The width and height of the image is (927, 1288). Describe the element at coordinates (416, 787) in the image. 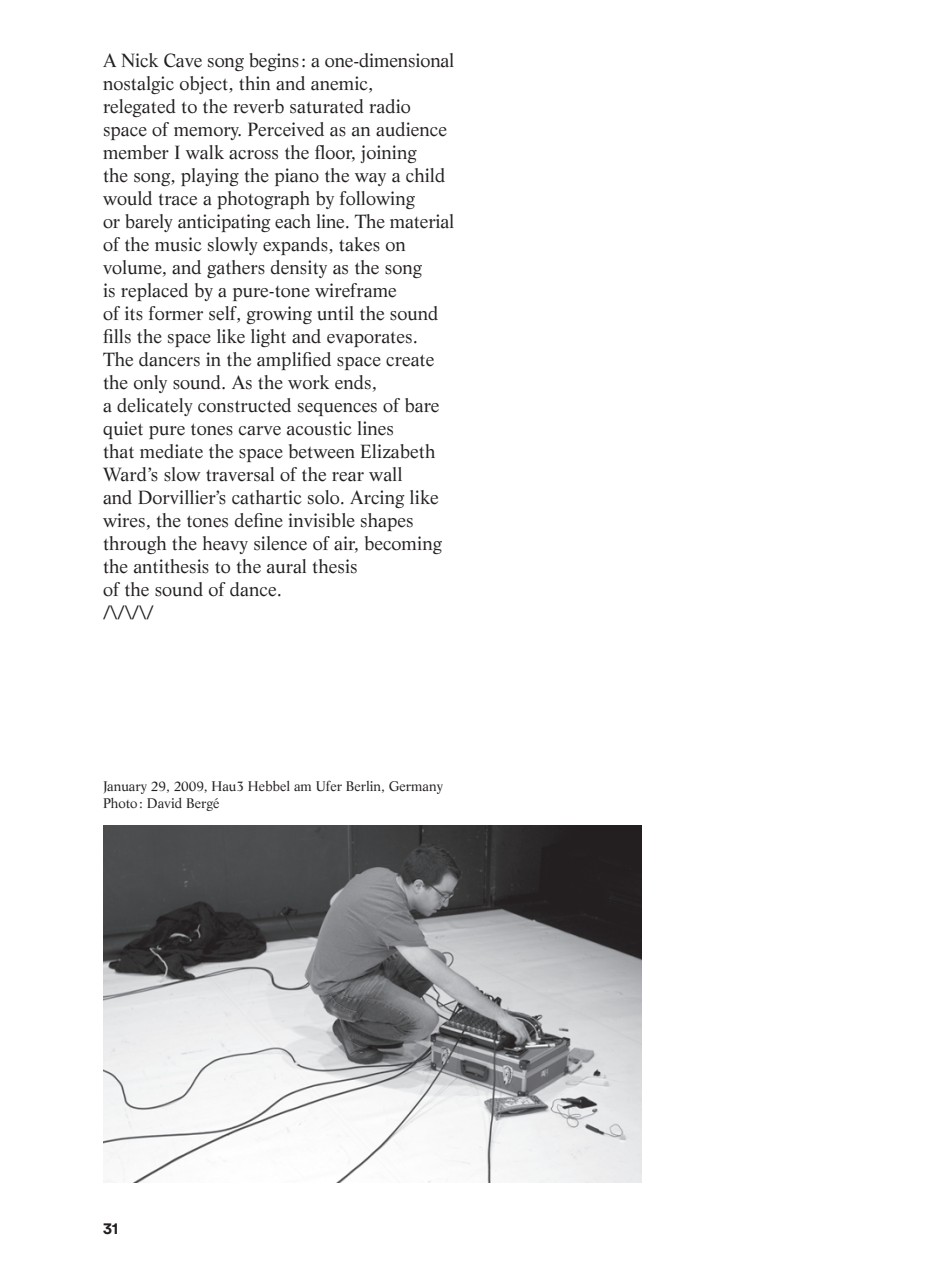

I see `Germany` at that location.
